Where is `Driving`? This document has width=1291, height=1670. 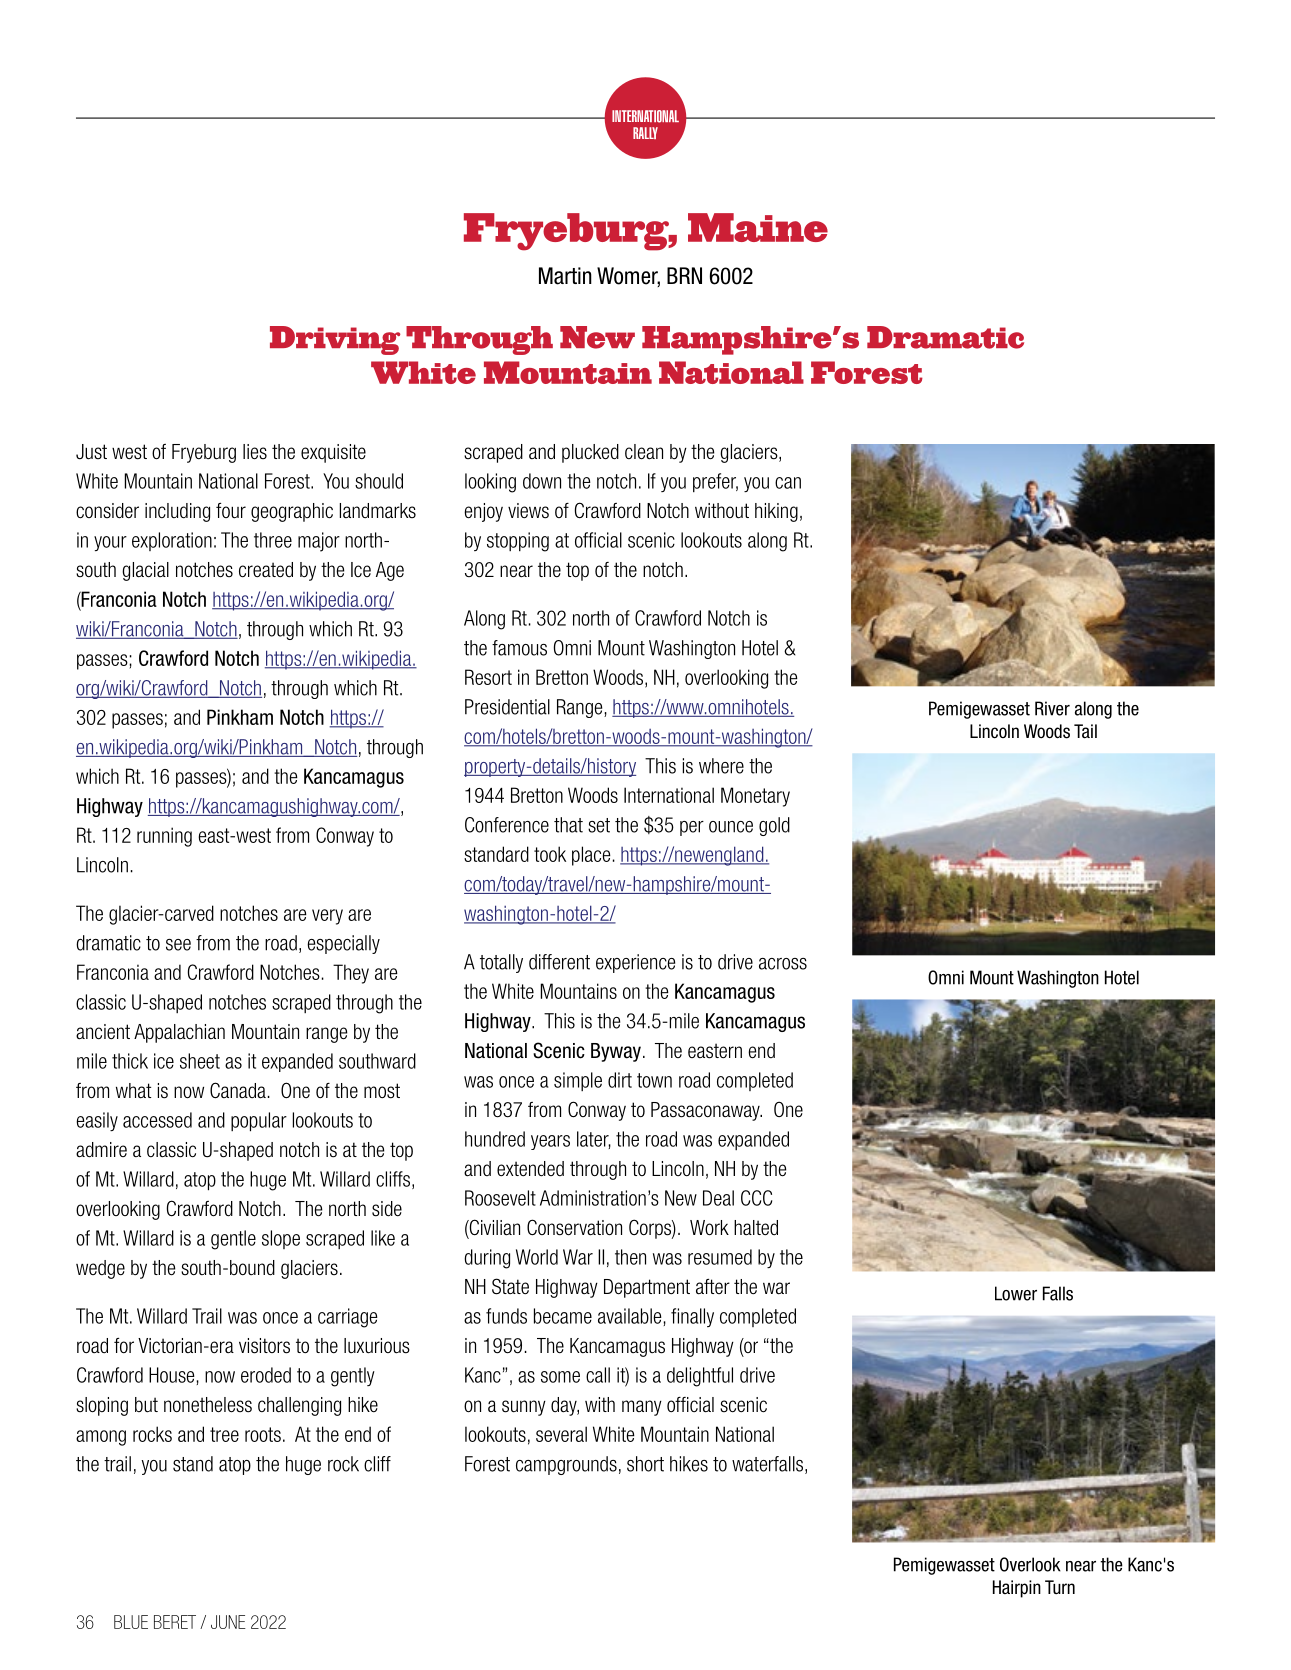 Driving is located at coordinates (335, 340).
